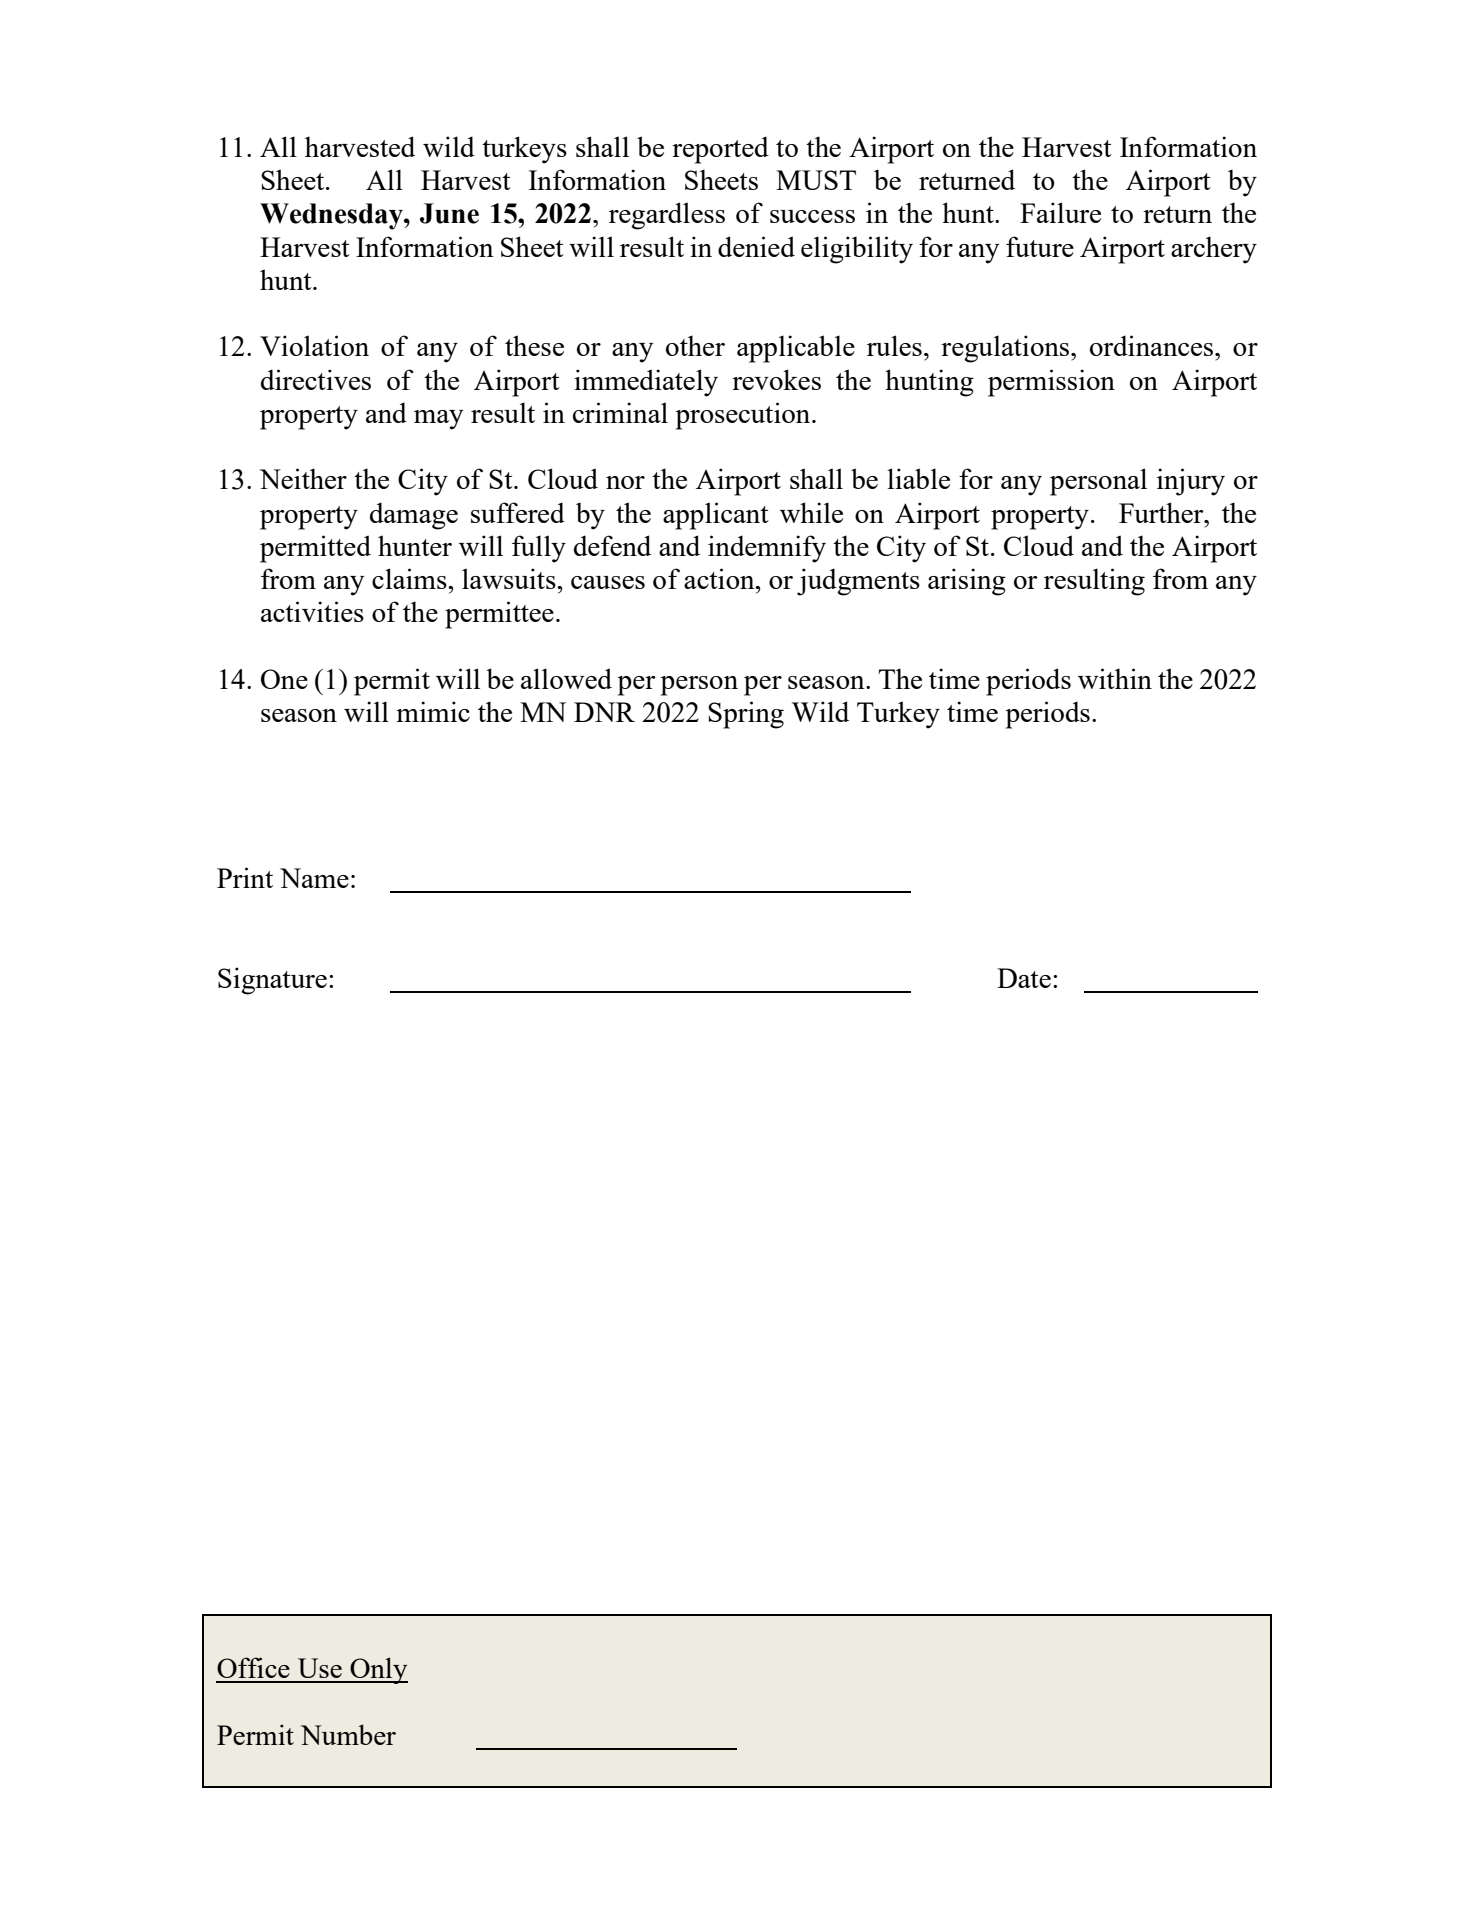  I want to click on Failure, so click(1060, 212).
